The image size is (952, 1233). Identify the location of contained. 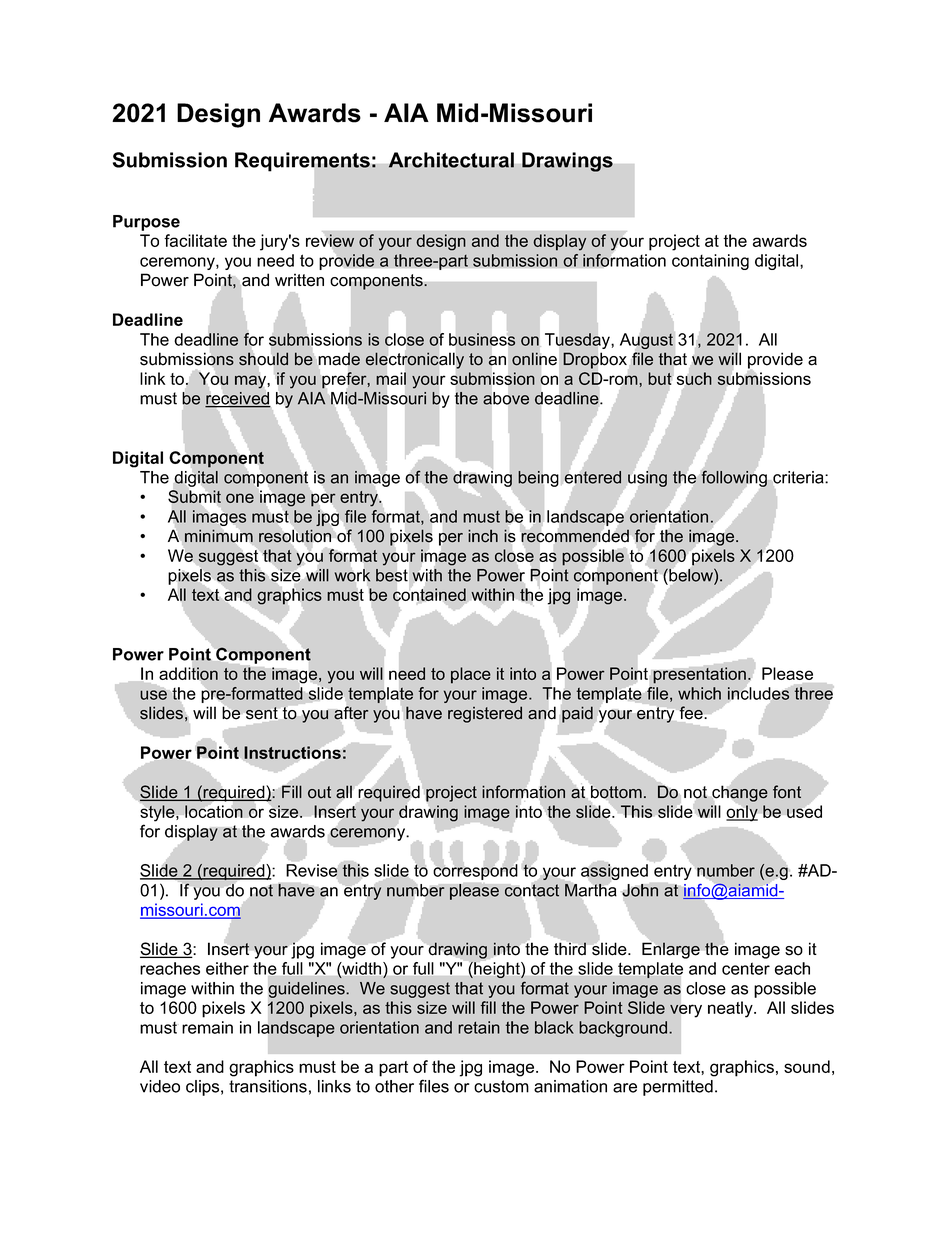
(429, 594).
